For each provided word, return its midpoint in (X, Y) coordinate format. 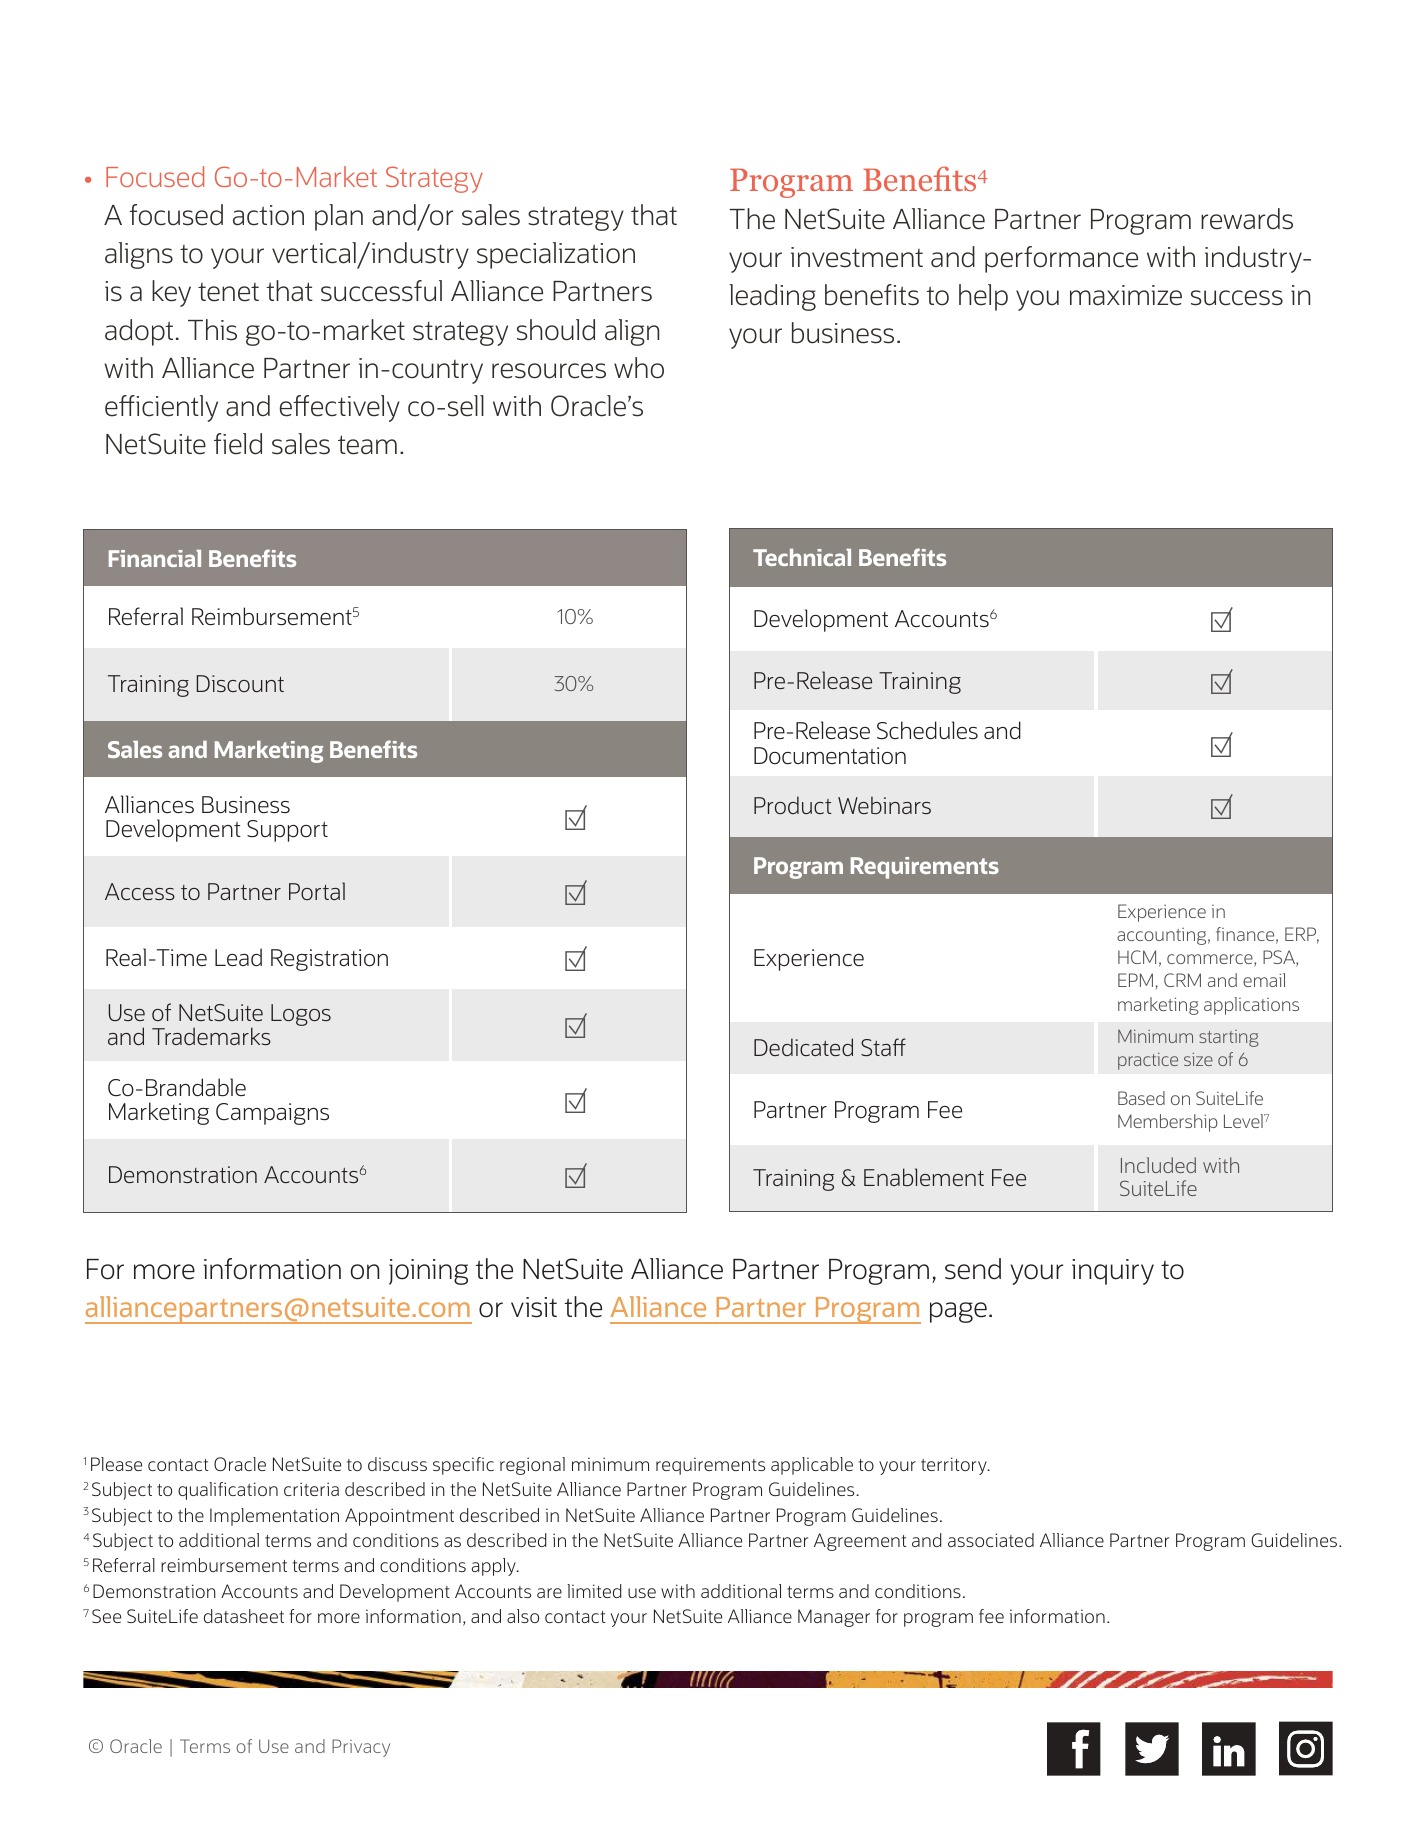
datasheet (244, 1616)
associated (991, 1540)
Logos (301, 1015)
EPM (1135, 980)
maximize (1126, 295)
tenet (228, 292)
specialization (556, 255)
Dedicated (803, 1047)
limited (594, 1591)
